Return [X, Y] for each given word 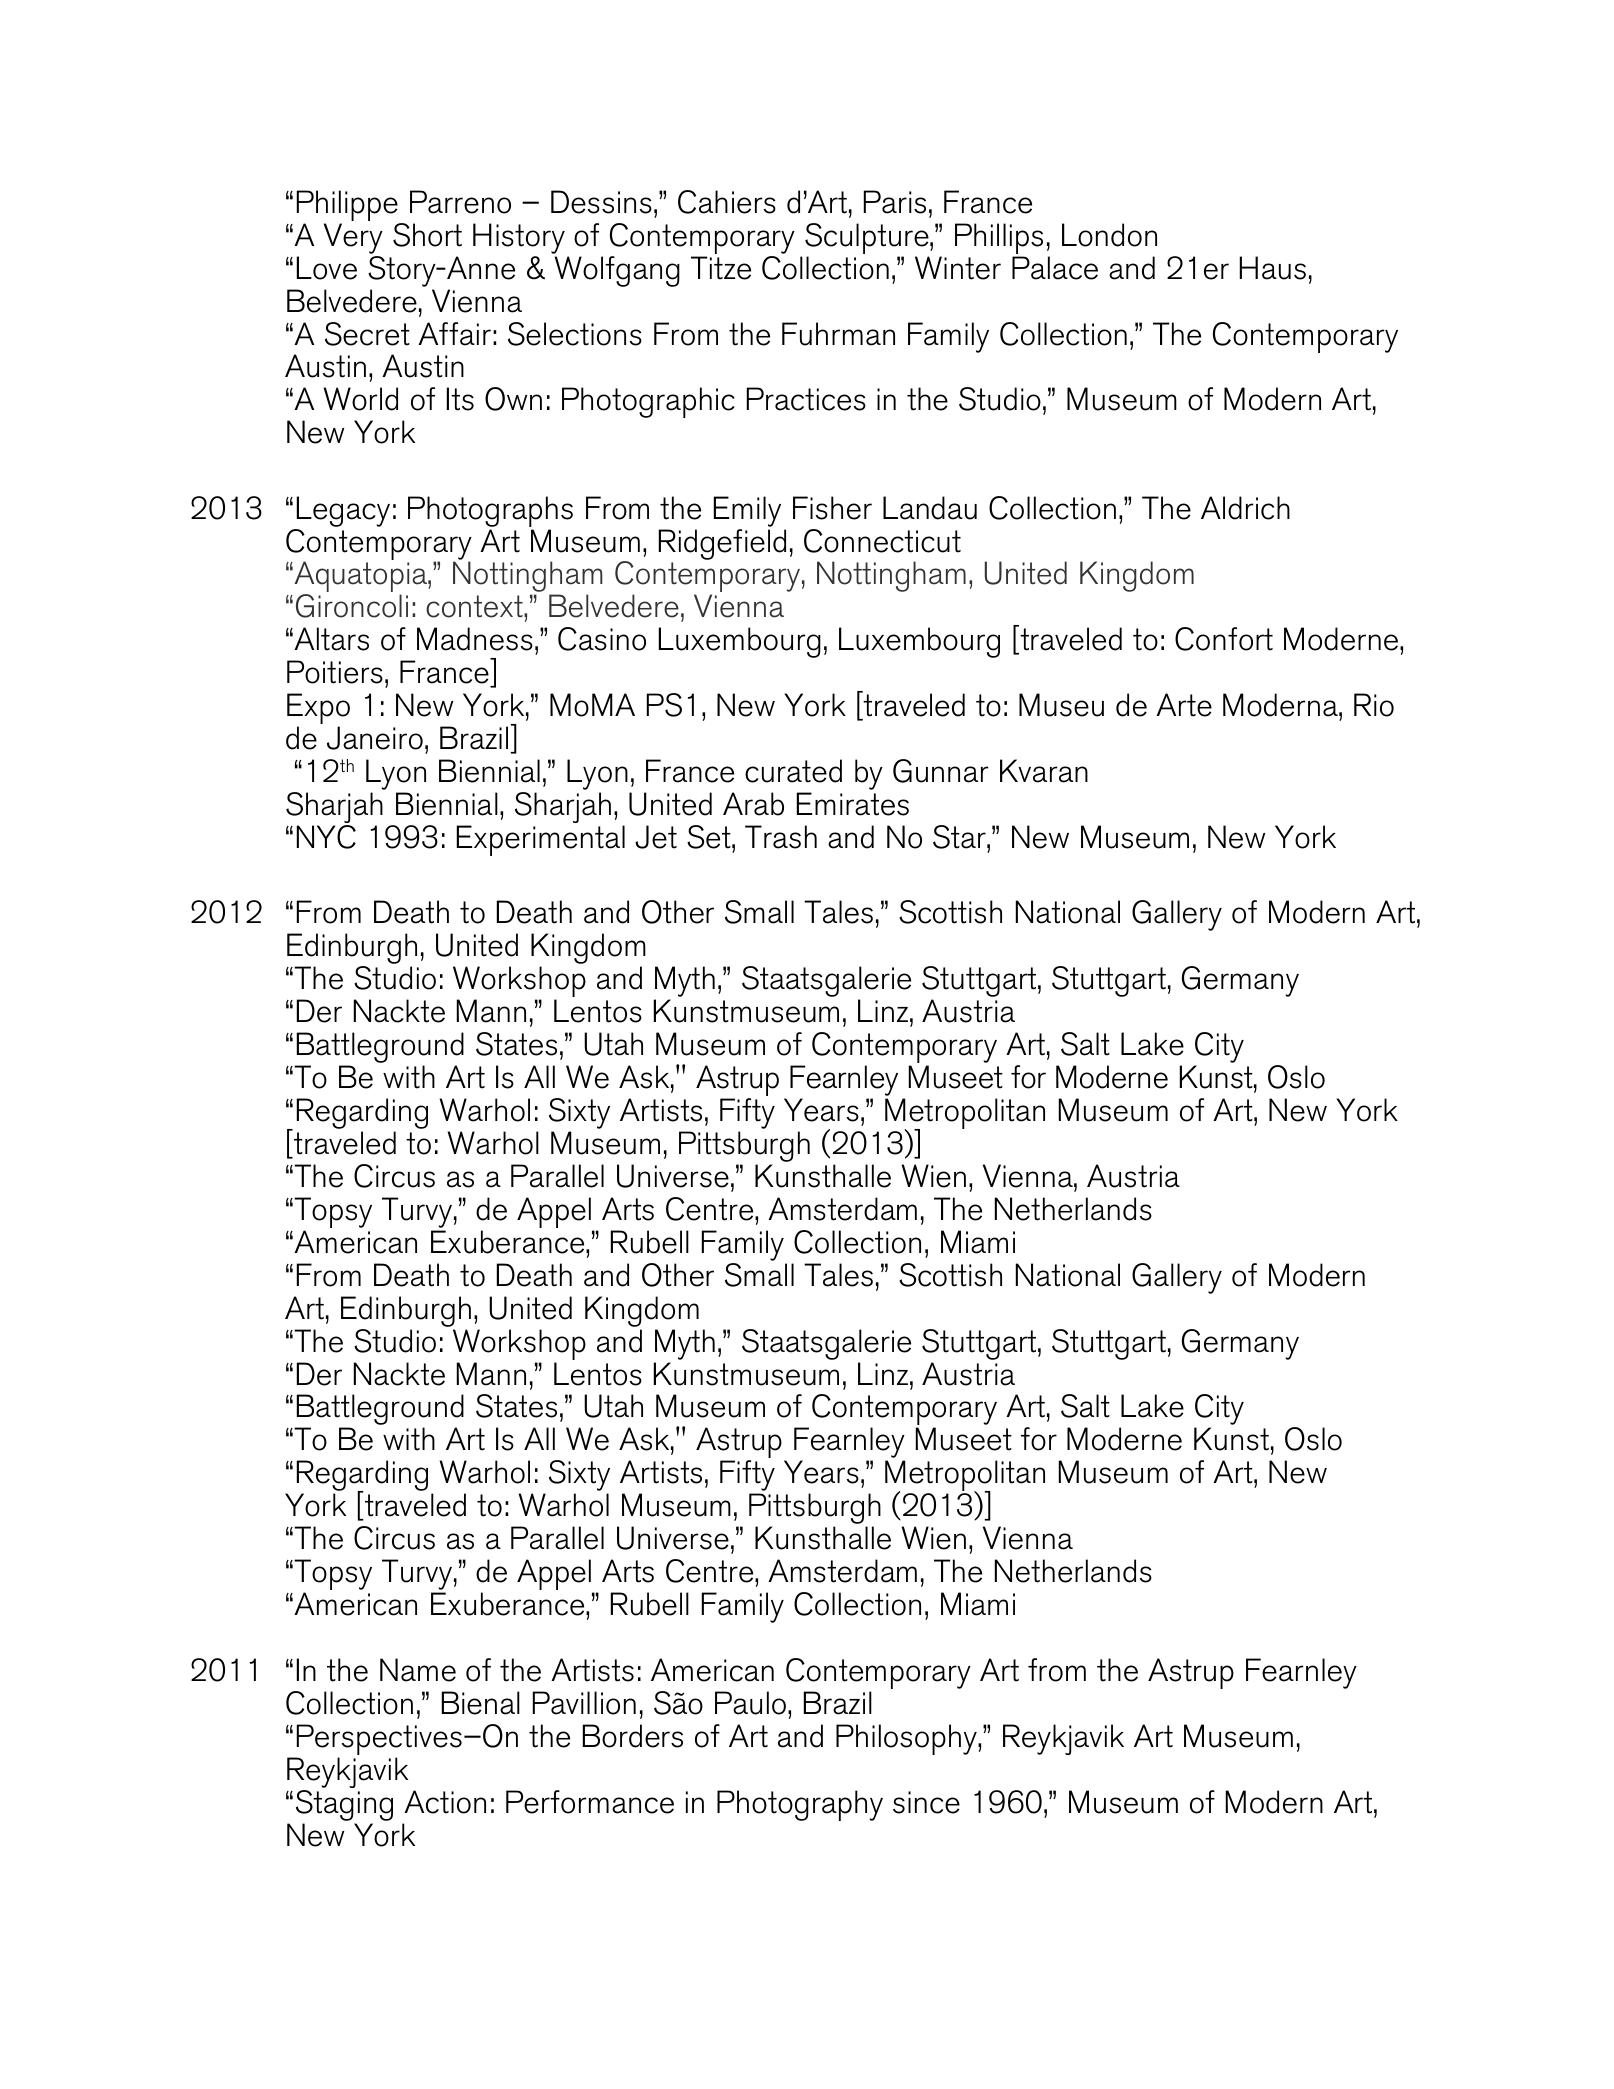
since [926, 1802]
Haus [1273, 268]
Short [427, 235]
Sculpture [868, 240]
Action [445, 1802]
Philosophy [907, 1739]
